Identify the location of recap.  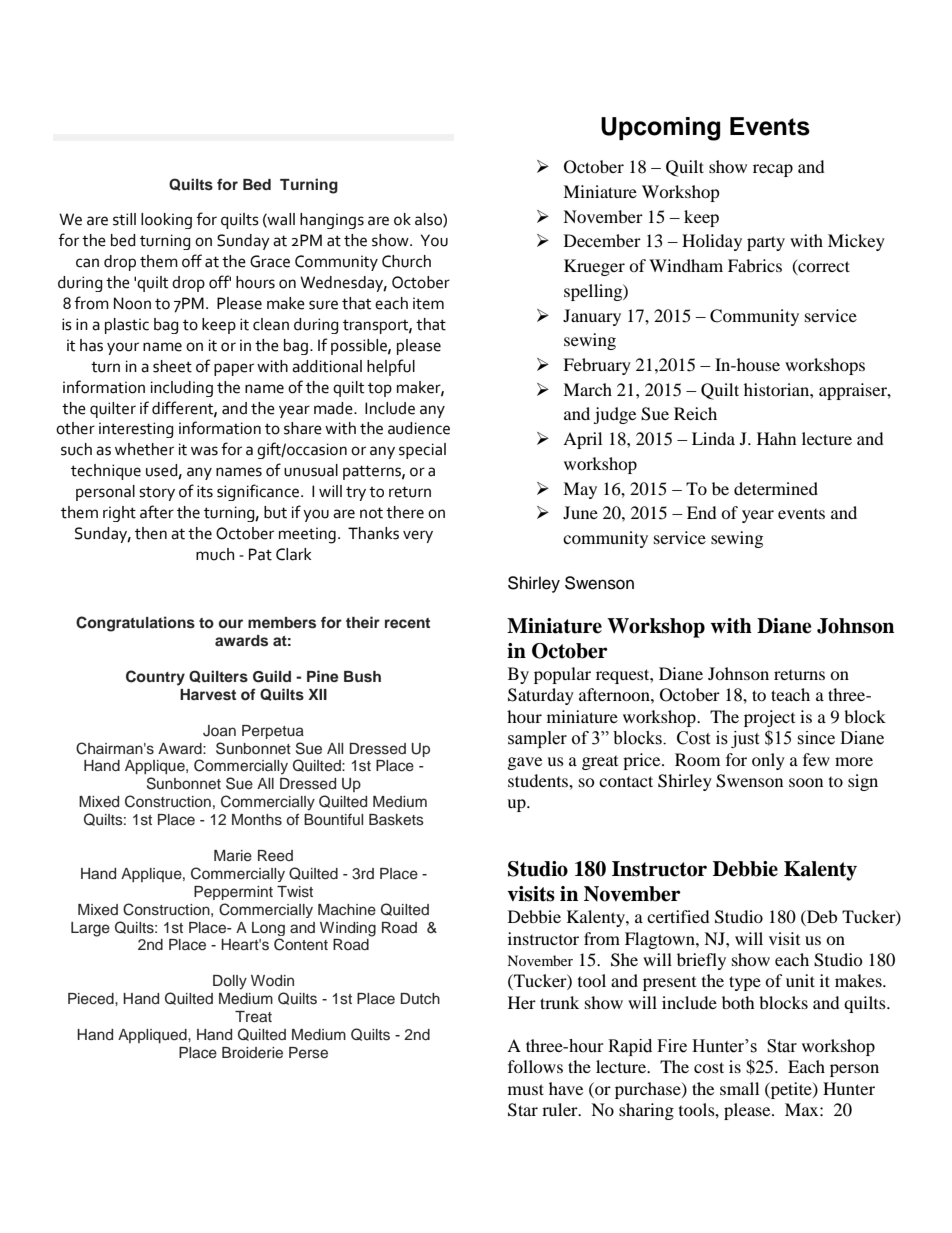
(773, 170).
